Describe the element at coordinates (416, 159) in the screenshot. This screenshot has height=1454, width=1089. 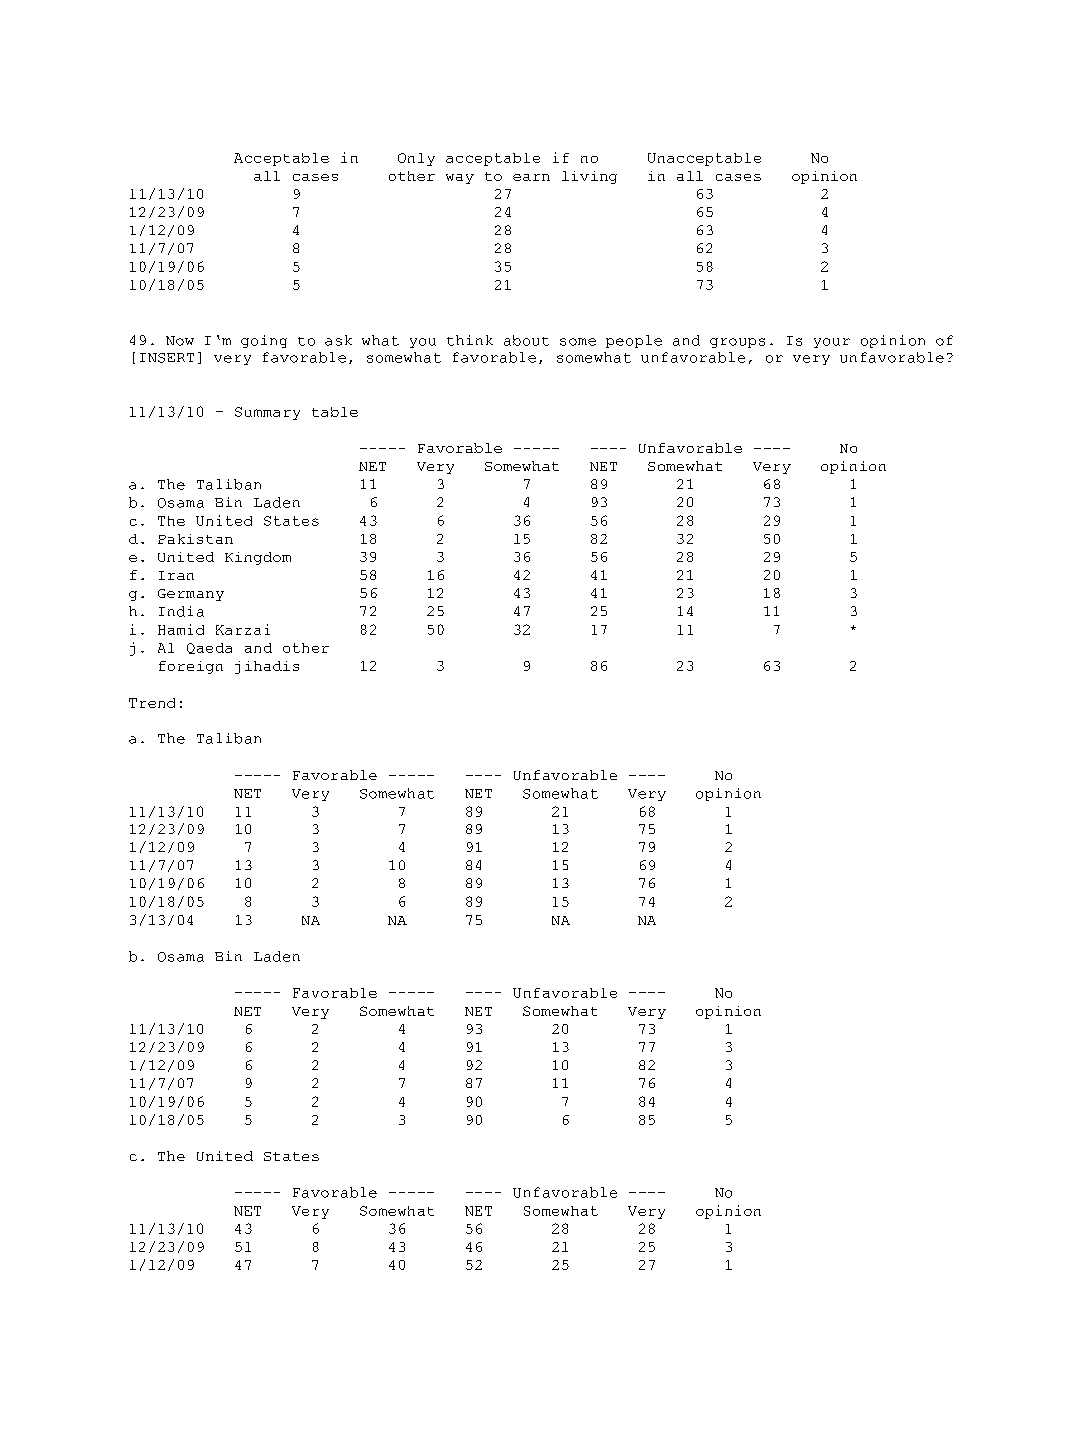
I see `Only` at that location.
